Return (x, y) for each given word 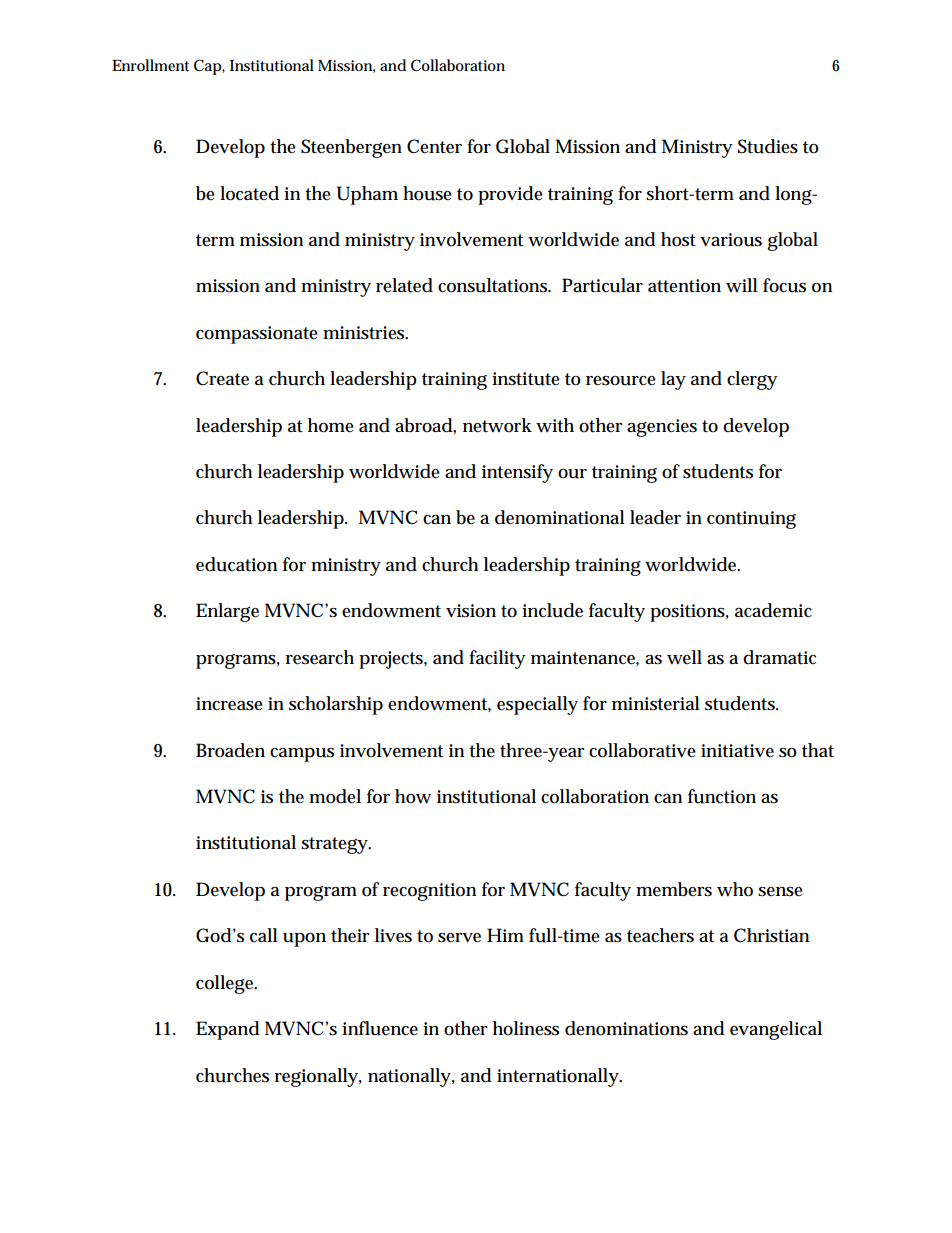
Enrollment (150, 65)
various (731, 240)
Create (222, 378)
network (497, 425)
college (224, 984)
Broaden (230, 750)
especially (537, 705)
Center (434, 146)
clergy (752, 380)
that (818, 750)
